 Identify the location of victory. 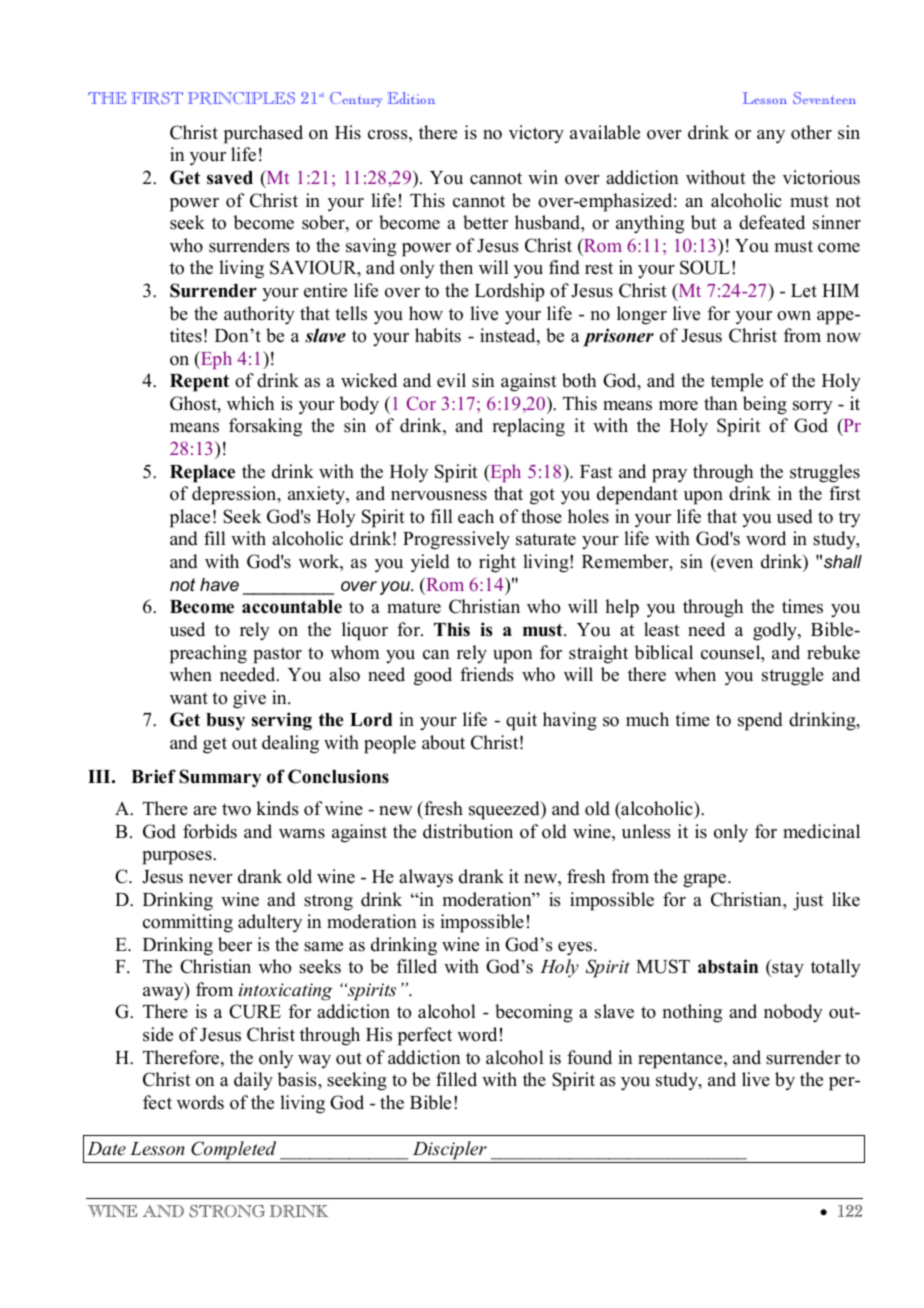
(536, 134).
